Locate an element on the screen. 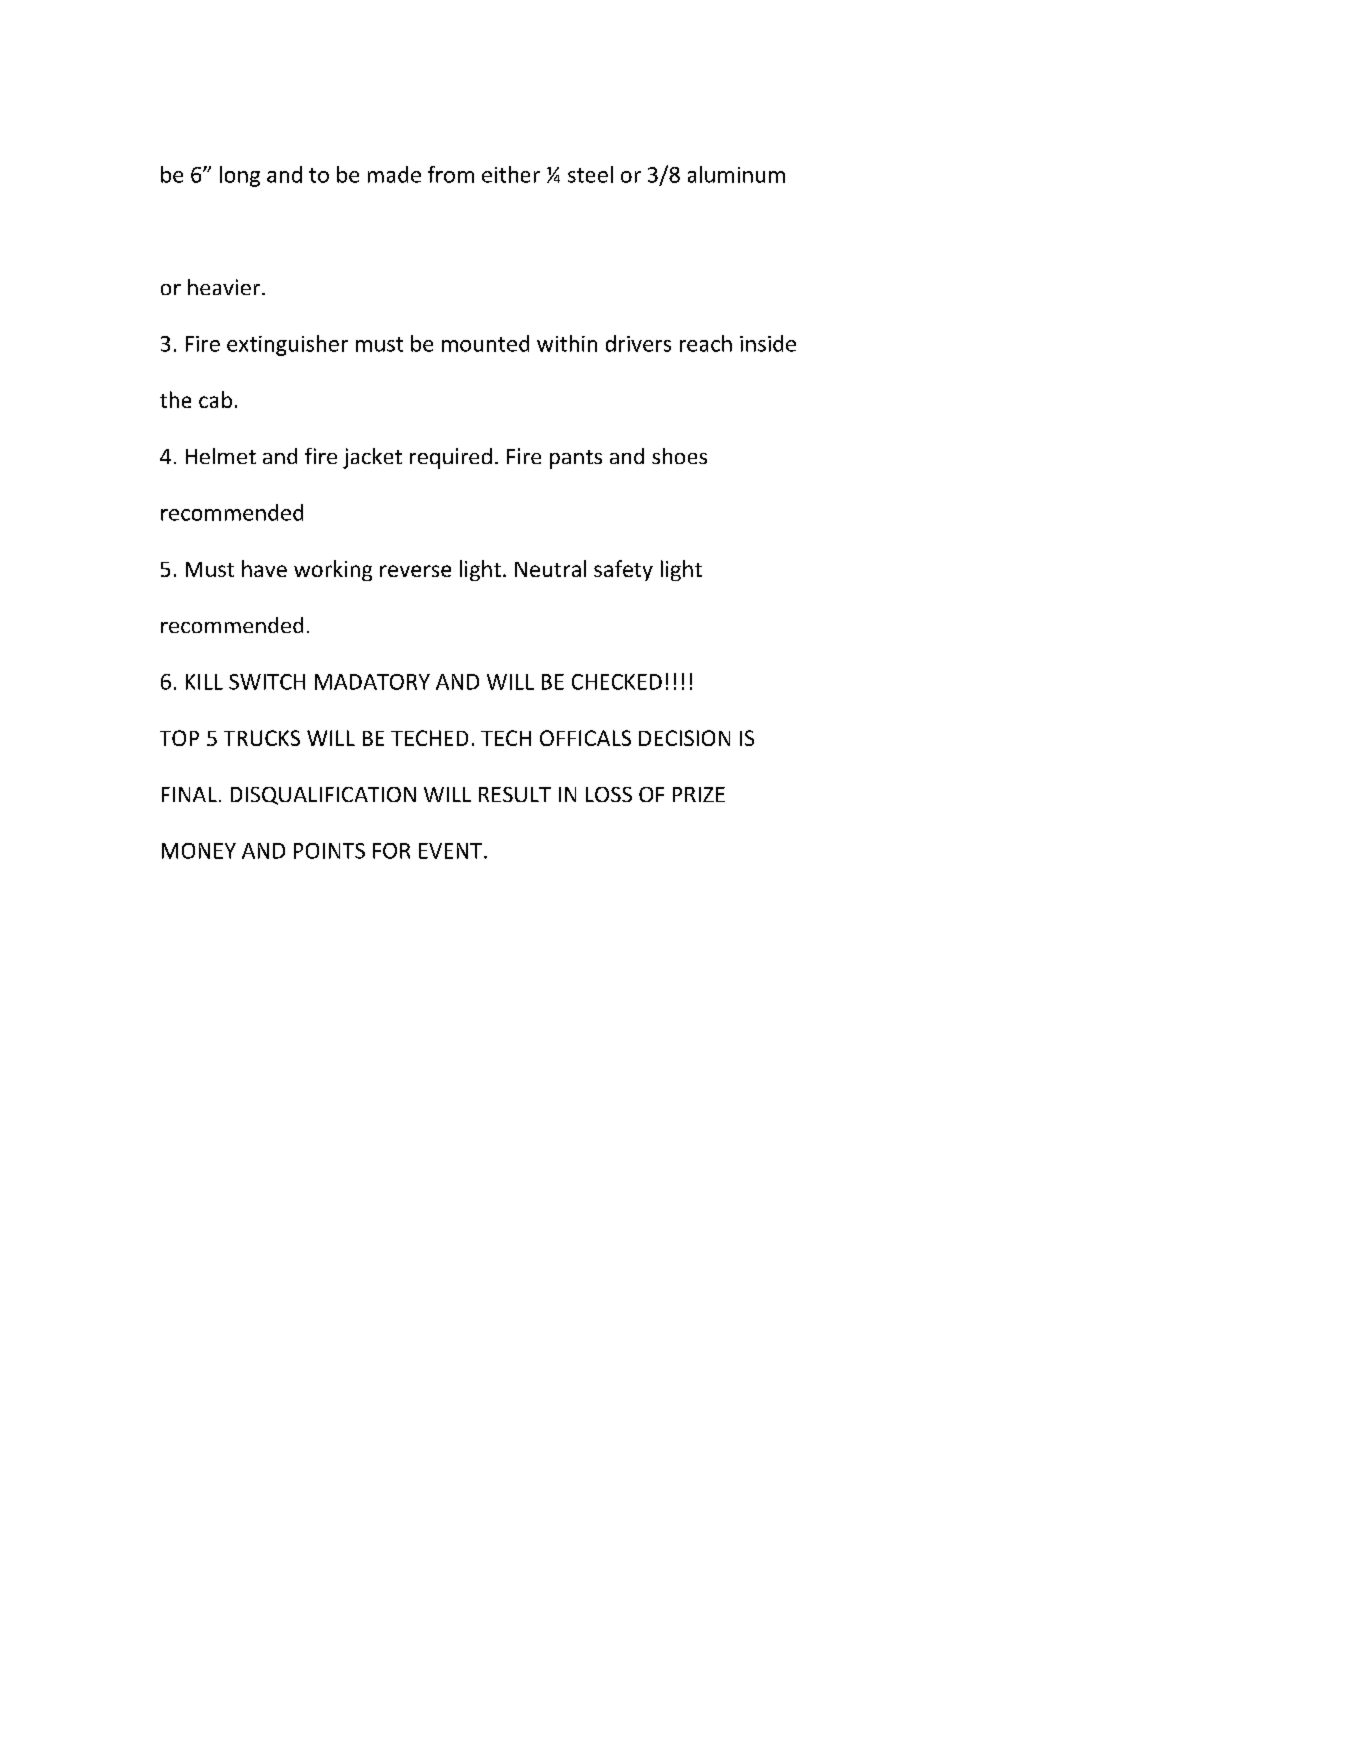  have is located at coordinates (264, 568).
